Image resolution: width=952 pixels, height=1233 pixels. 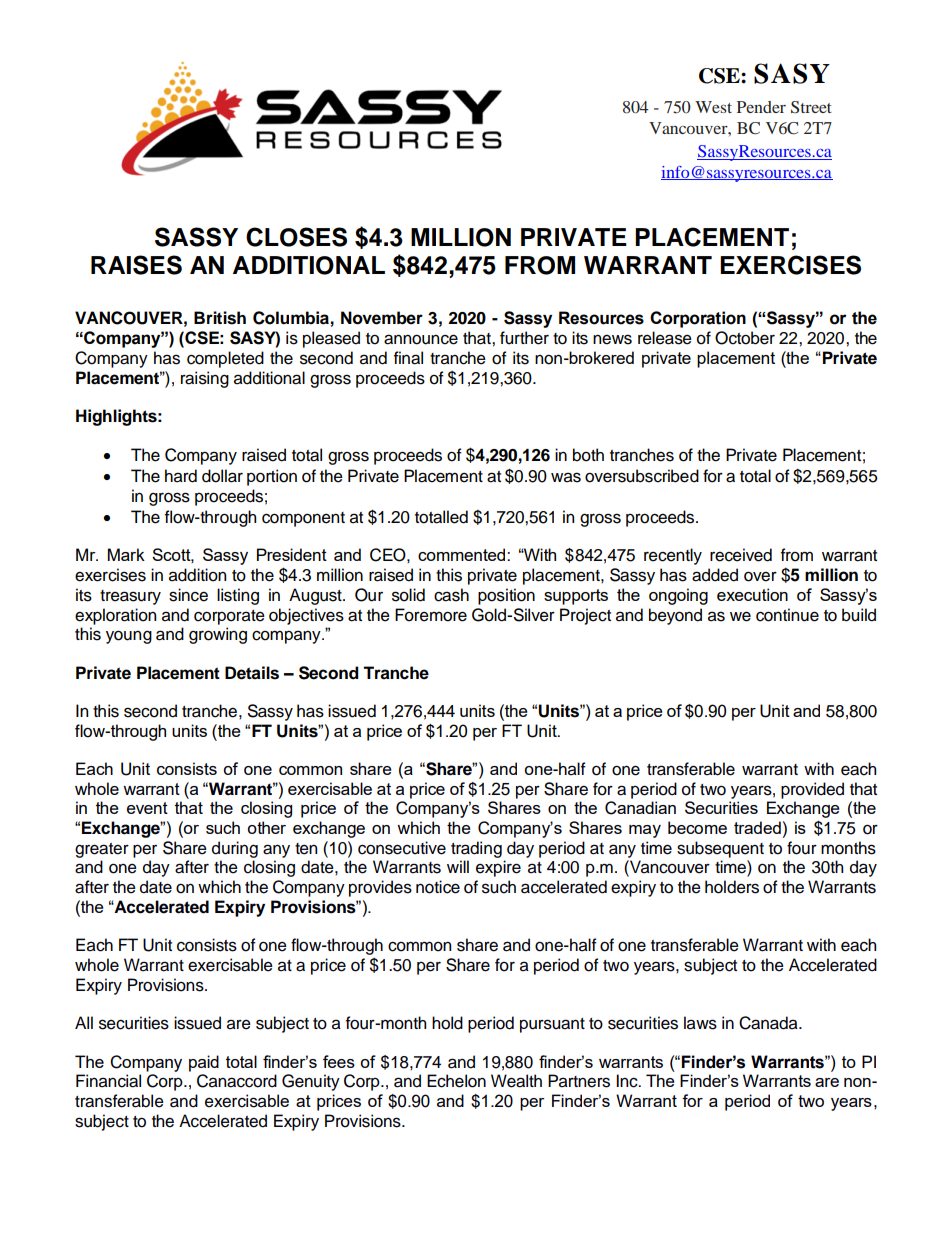 What do you see at coordinates (811, 107) in the document?
I see `Street` at bounding box center [811, 107].
